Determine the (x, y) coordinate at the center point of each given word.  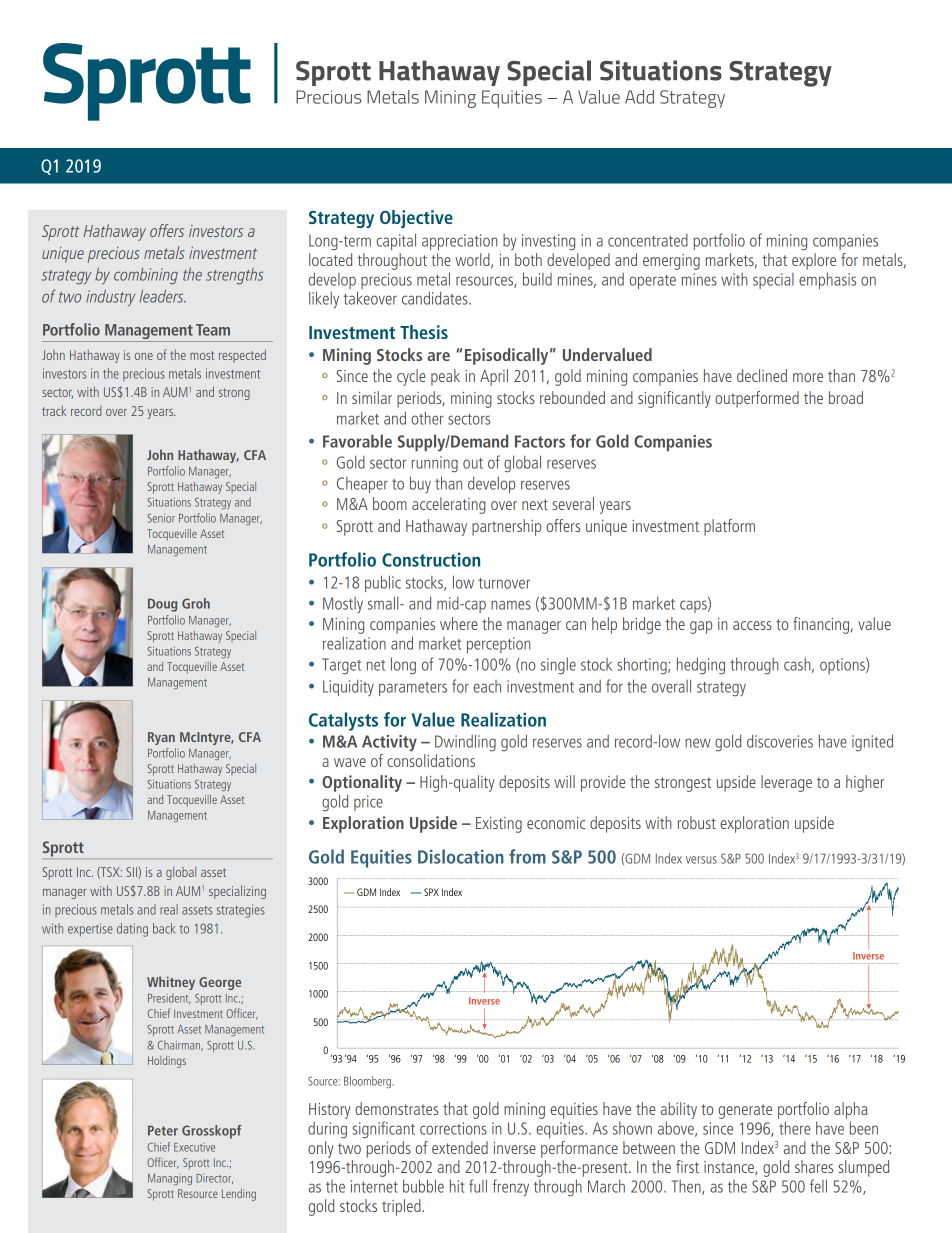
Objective (416, 219)
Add (639, 97)
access (752, 625)
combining (146, 276)
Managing (170, 1179)
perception (499, 645)
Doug (162, 605)
